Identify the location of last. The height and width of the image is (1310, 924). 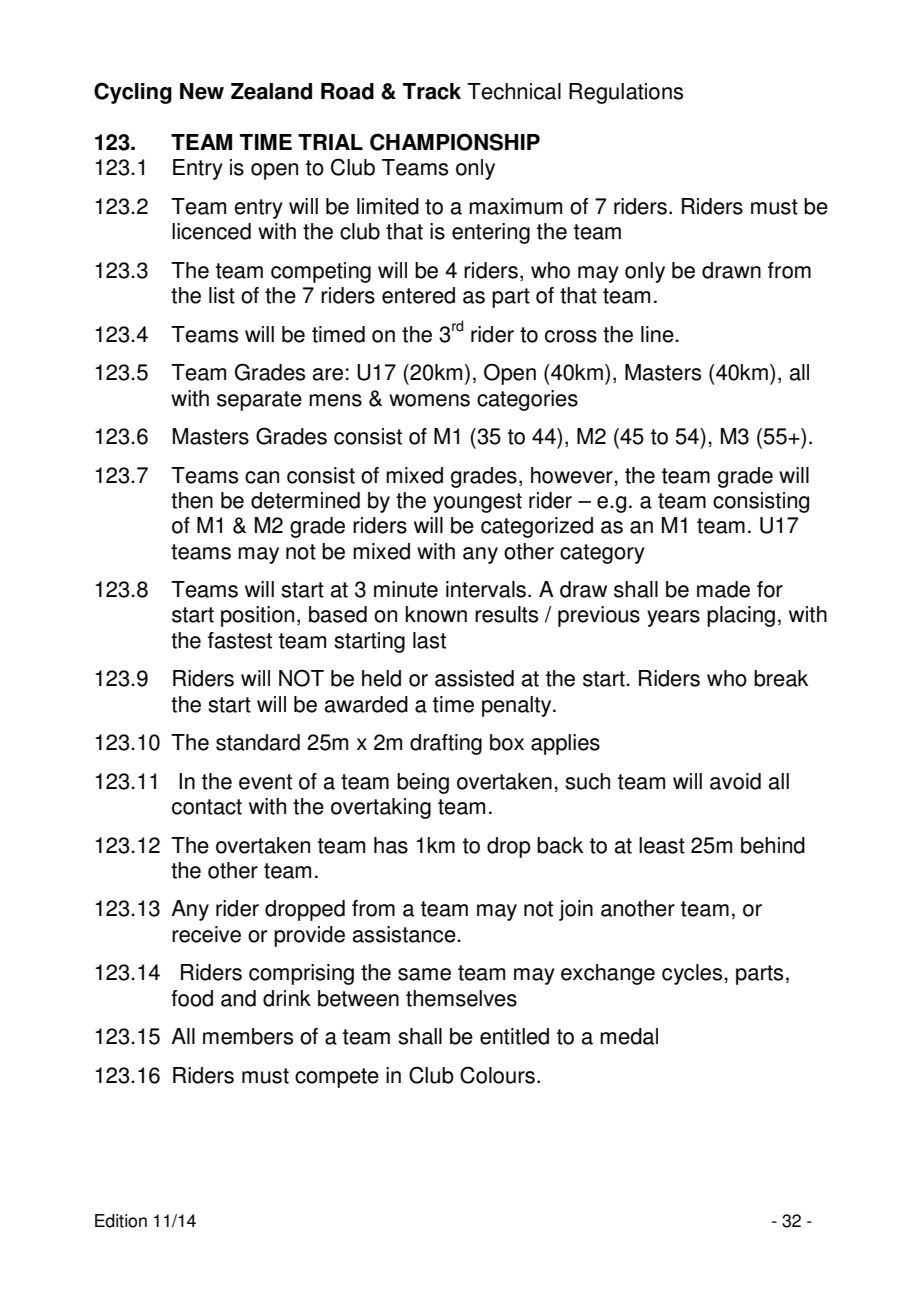
(429, 640).
